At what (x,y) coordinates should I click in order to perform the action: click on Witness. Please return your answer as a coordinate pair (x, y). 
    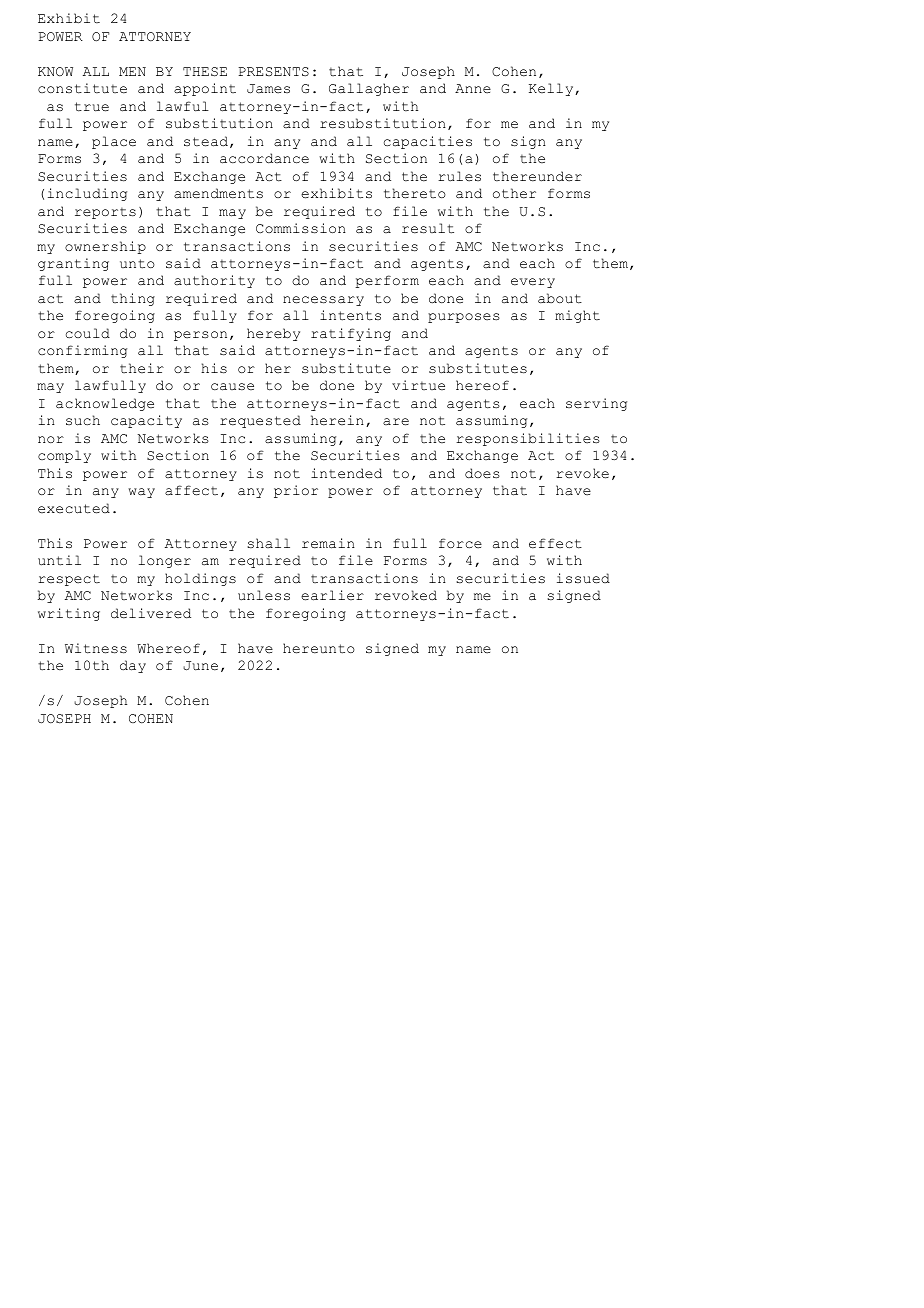
    Looking at the image, I should click on (96, 648).
